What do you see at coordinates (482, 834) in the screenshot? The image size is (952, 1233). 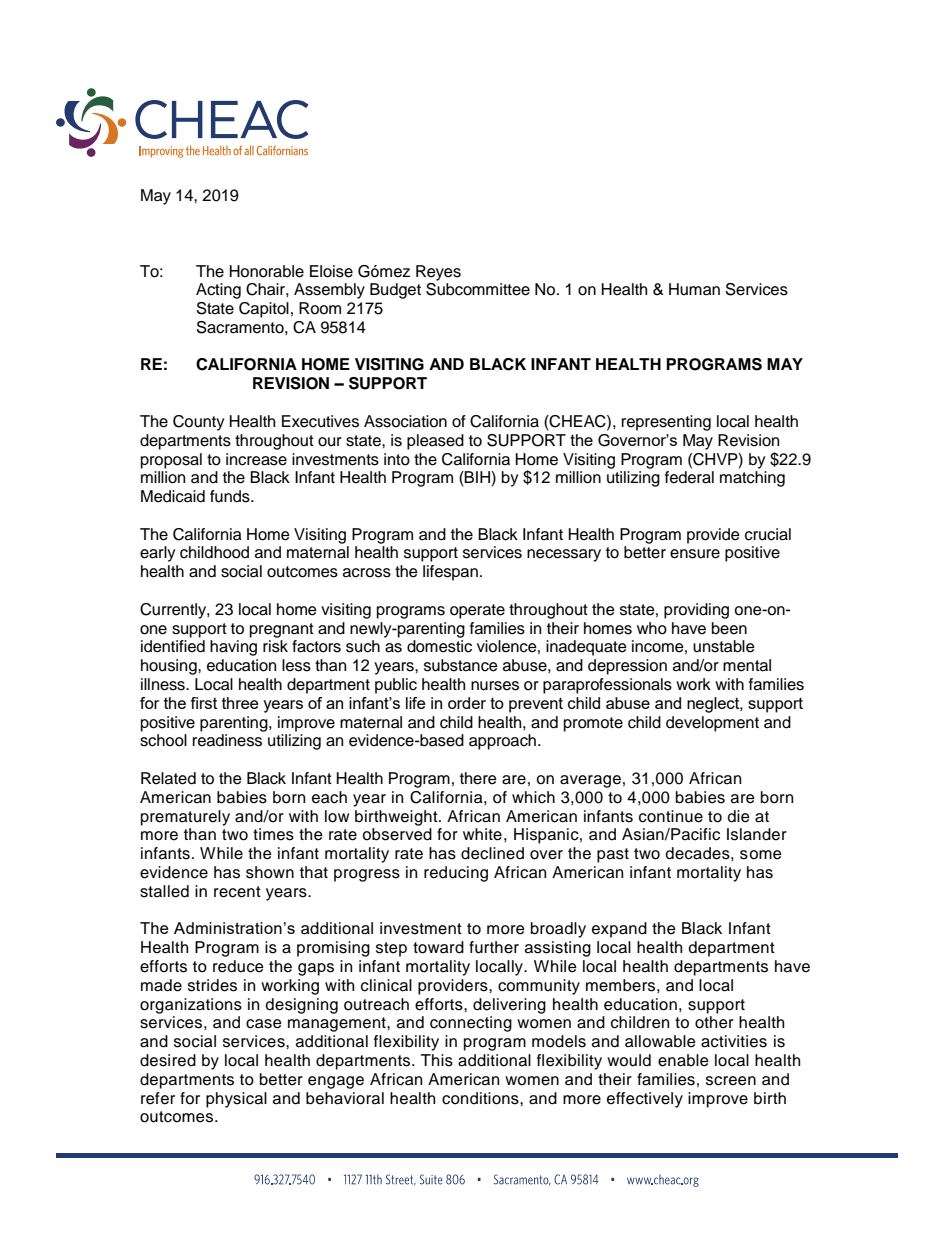 I see `white` at bounding box center [482, 834].
